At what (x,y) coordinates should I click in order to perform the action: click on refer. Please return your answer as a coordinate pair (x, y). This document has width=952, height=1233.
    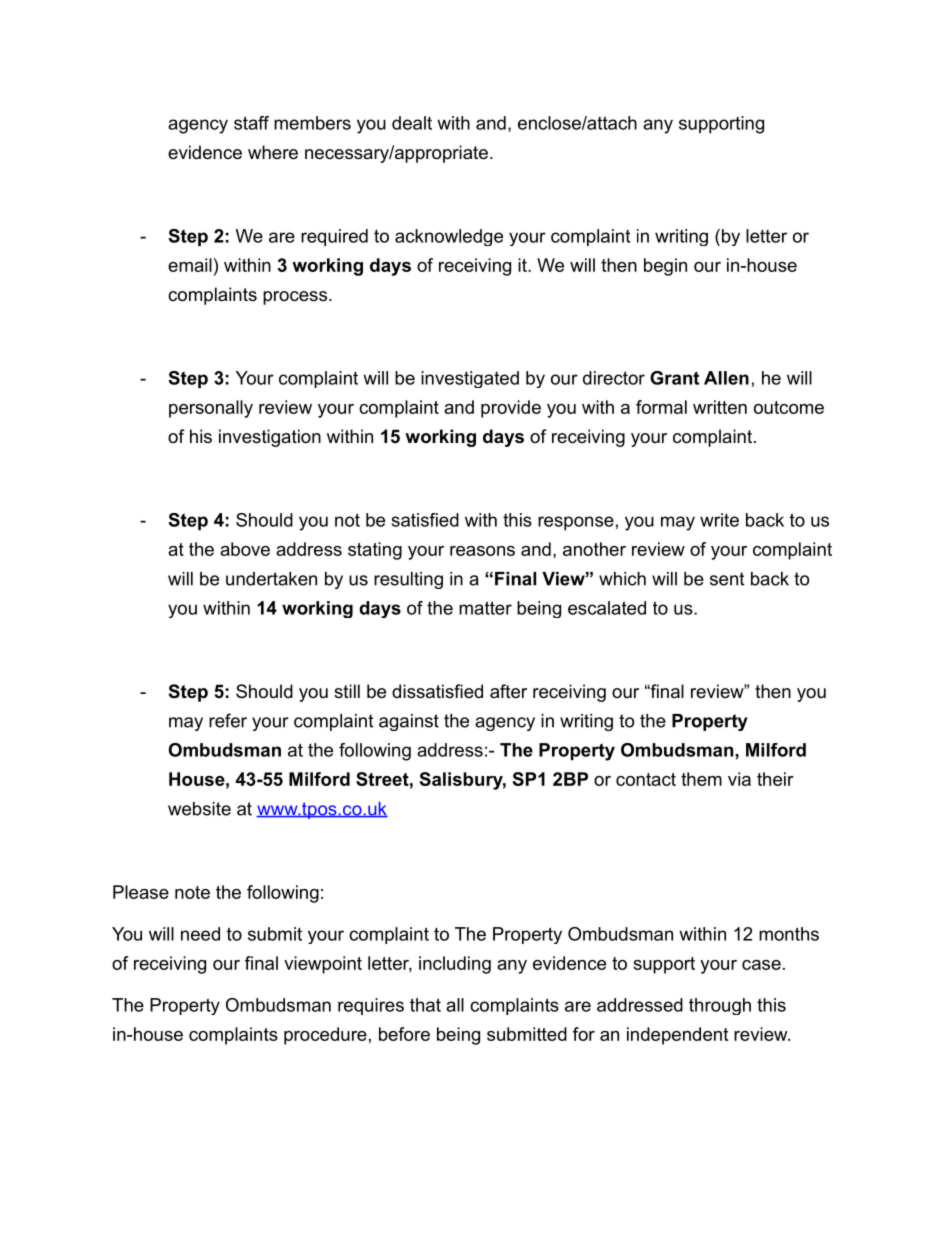
    Looking at the image, I should click on (228, 720).
